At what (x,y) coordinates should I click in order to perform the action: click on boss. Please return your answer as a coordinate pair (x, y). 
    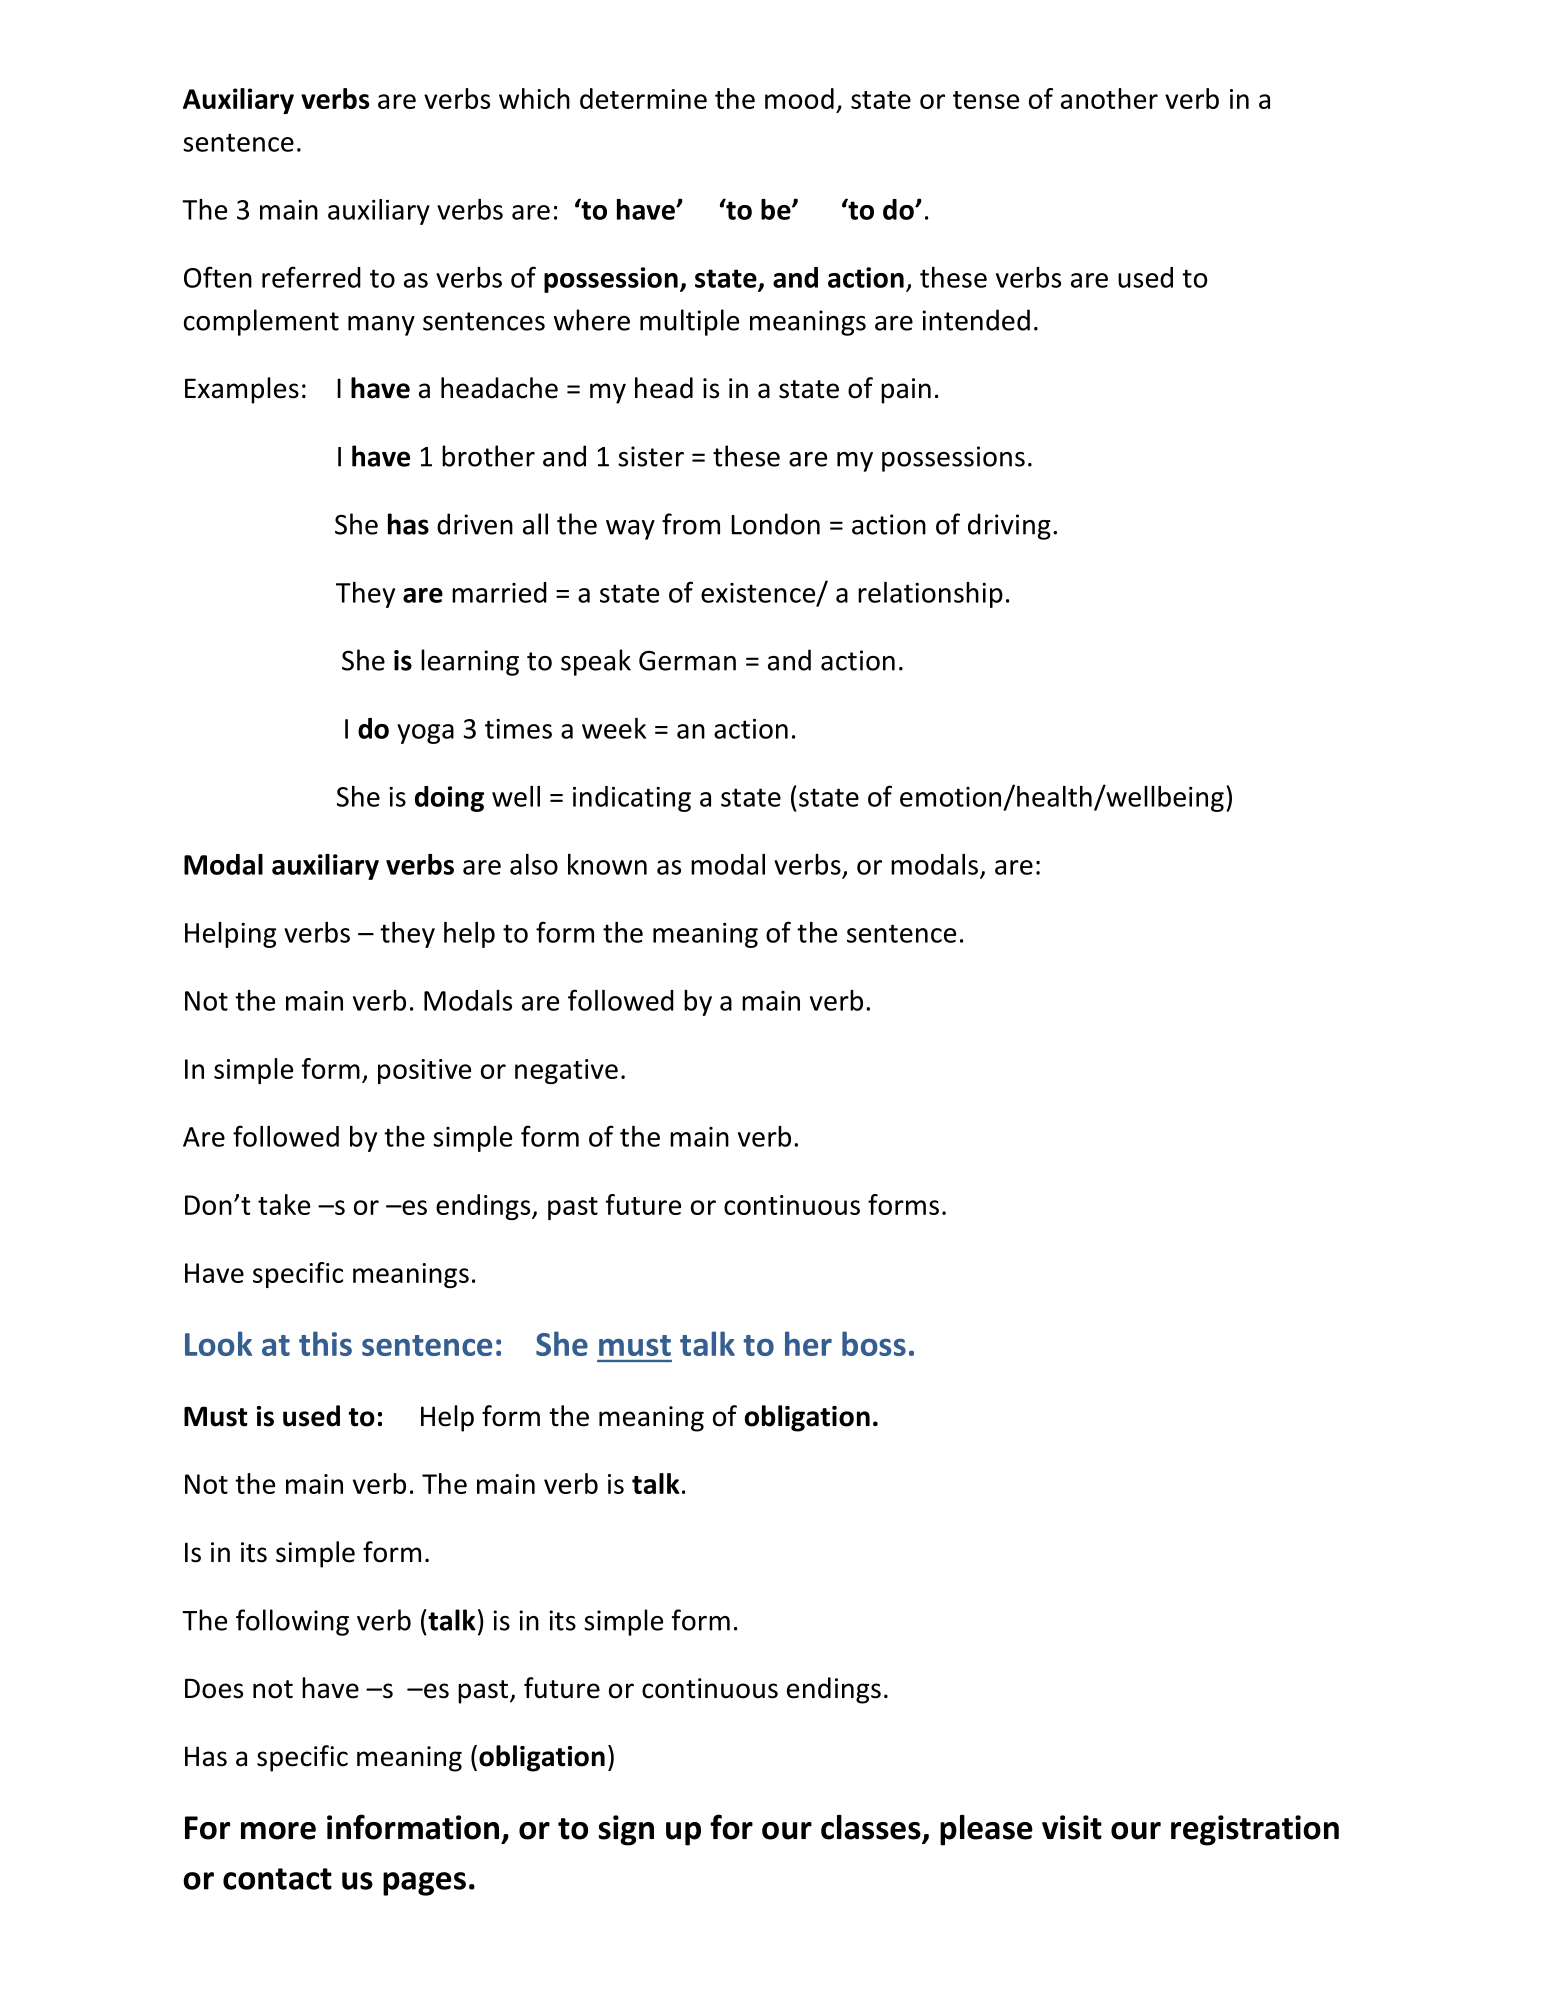
    Looking at the image, I should click on (874, 1343).
